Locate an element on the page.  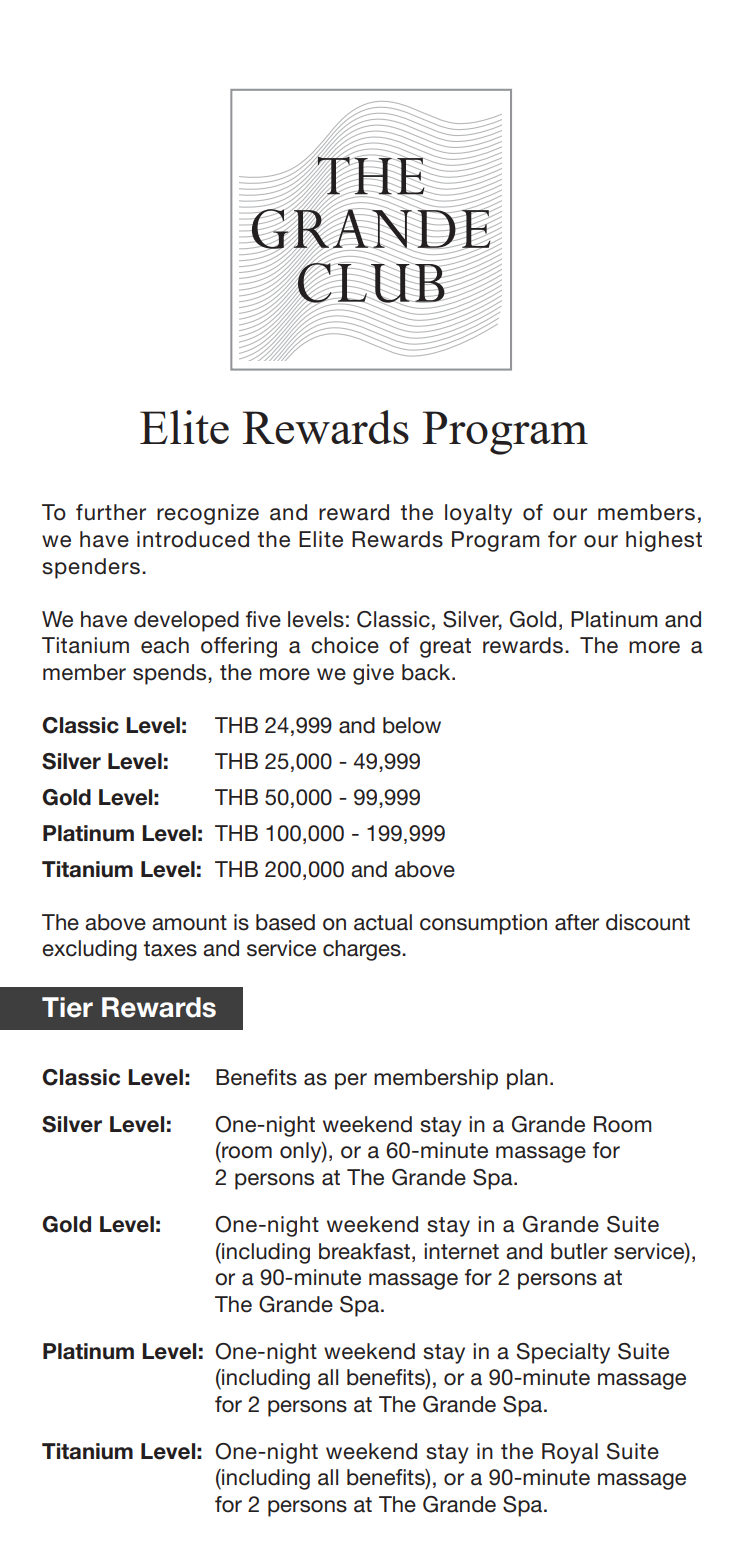
loyalty is located at coordinates (478, 514).
